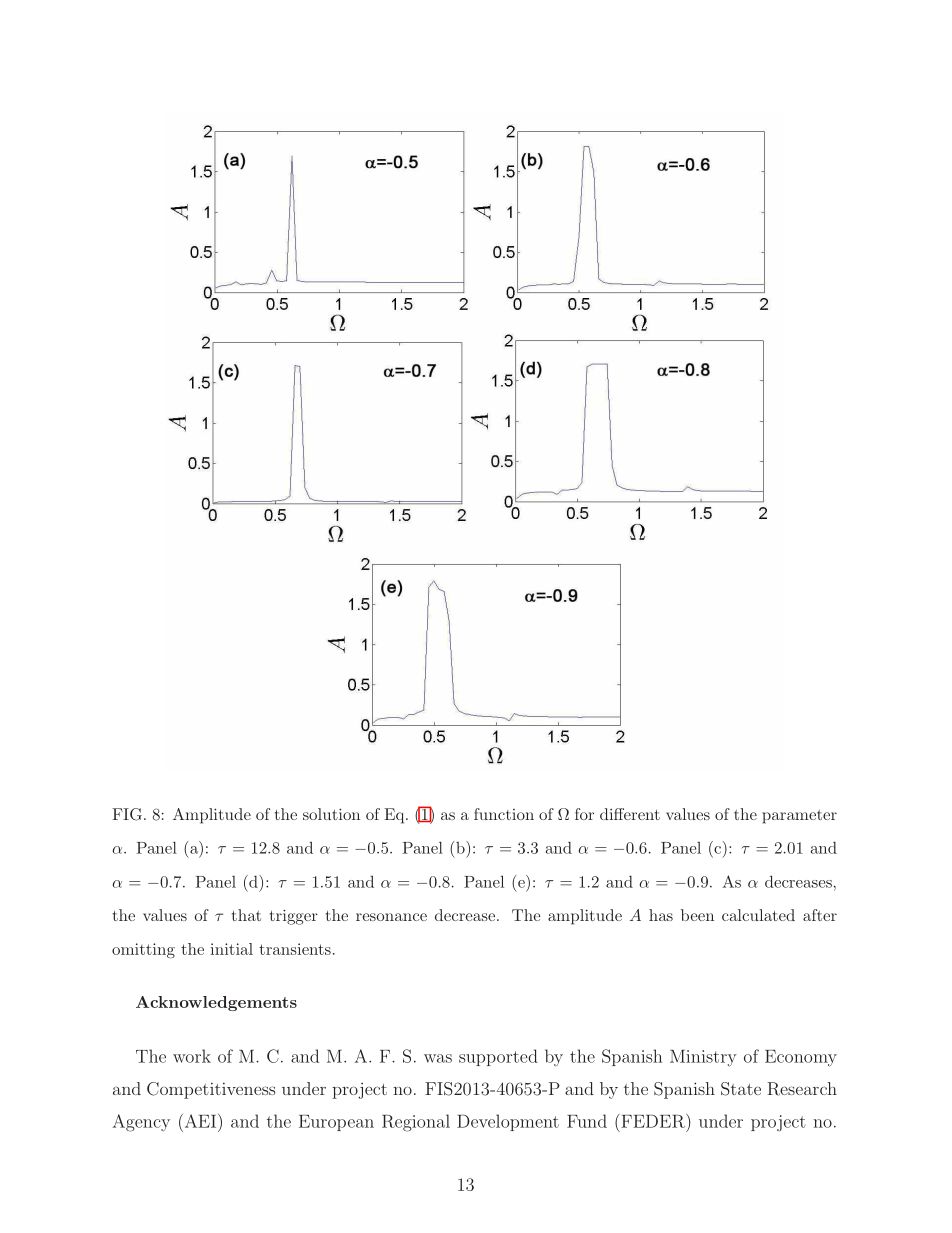 Image resolution: width=952 pixels, height=1233 pixels. Describe the element at coordinates (231, 949) in the screenshot. I see `initial` at that location.
